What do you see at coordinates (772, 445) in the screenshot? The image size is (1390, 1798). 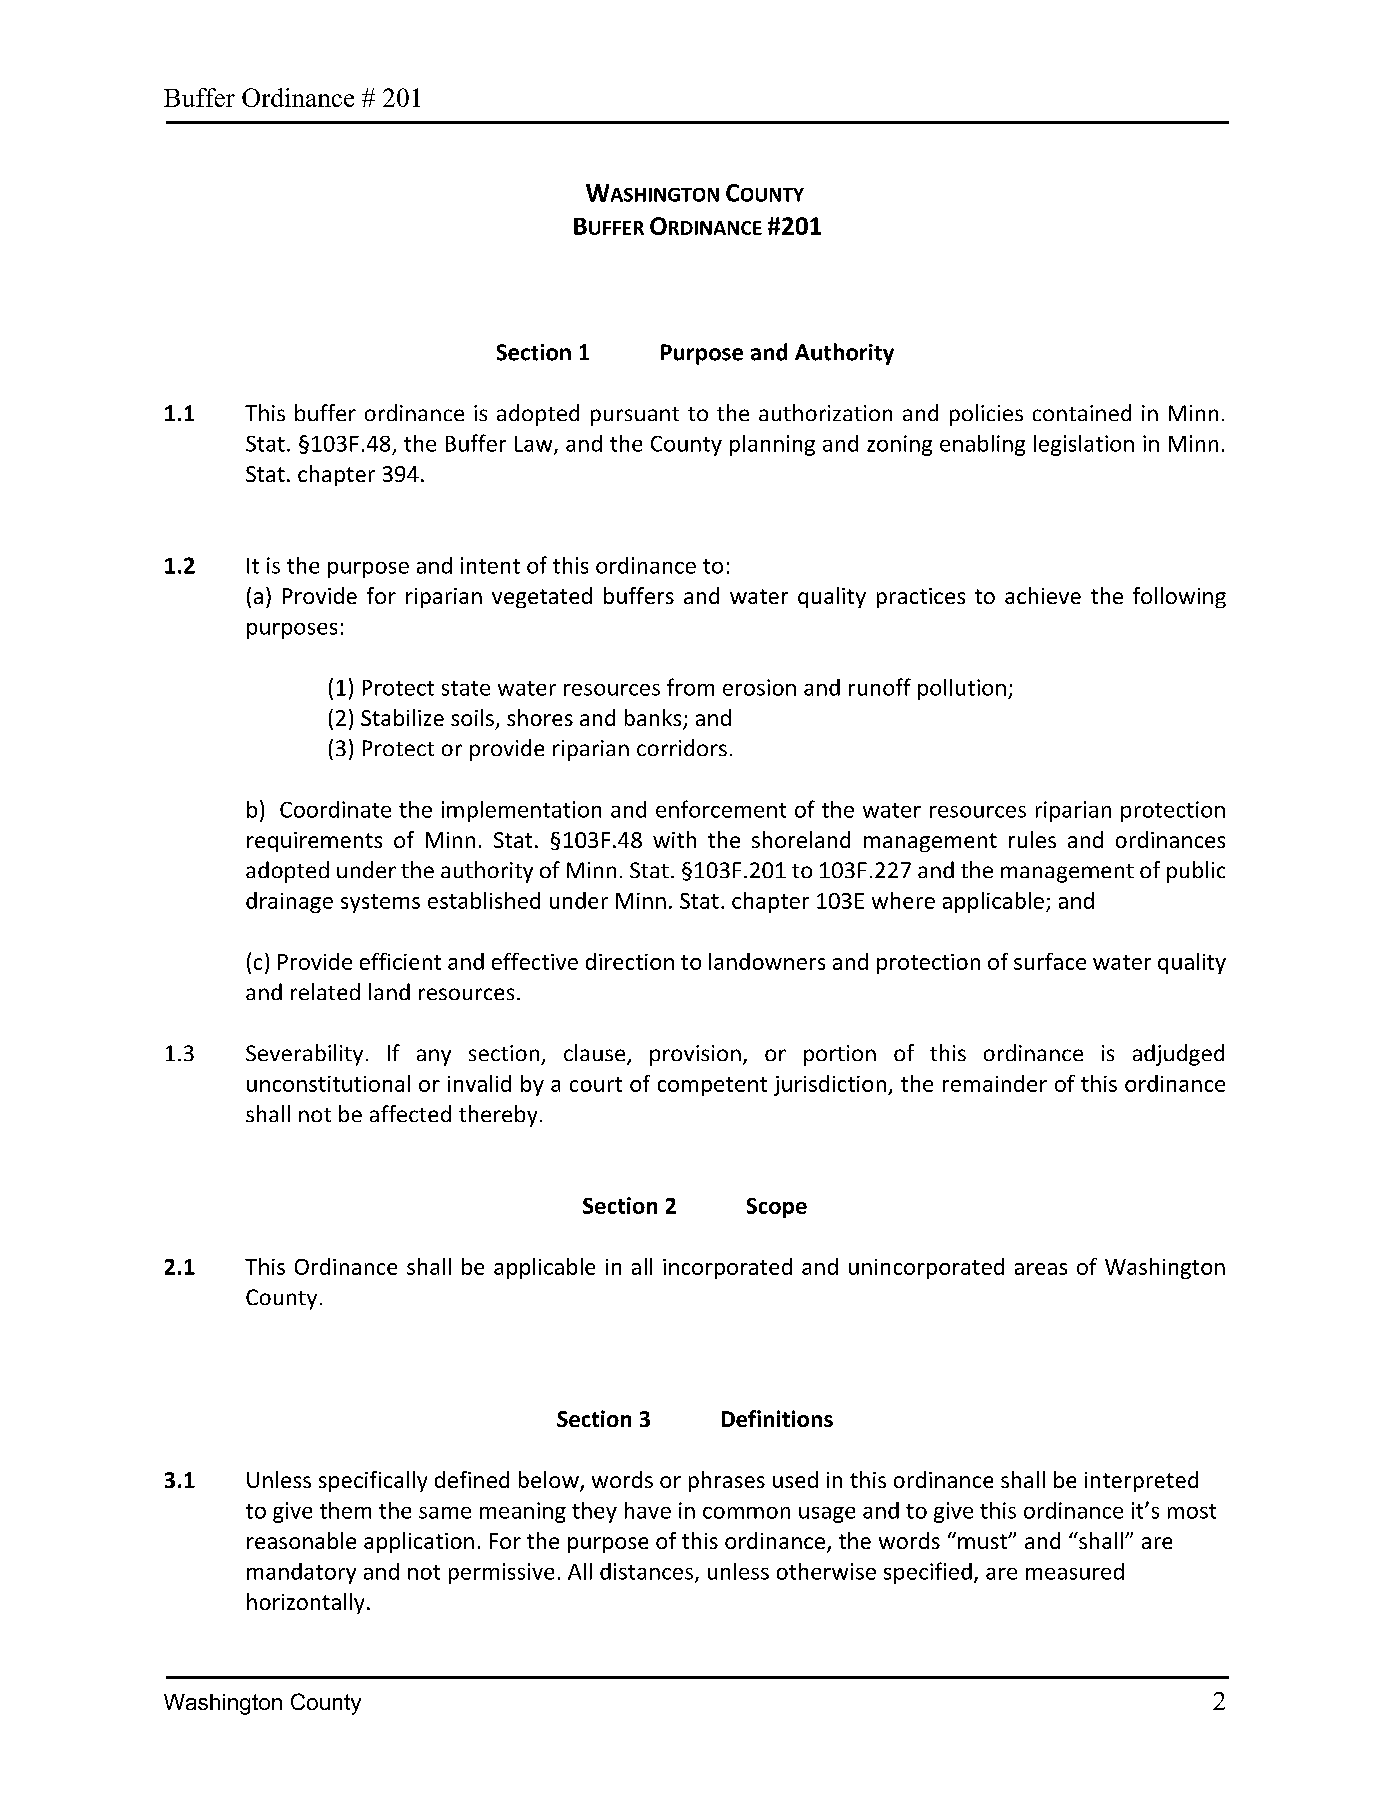 I see `planning` at bounding box center [772, 445].
